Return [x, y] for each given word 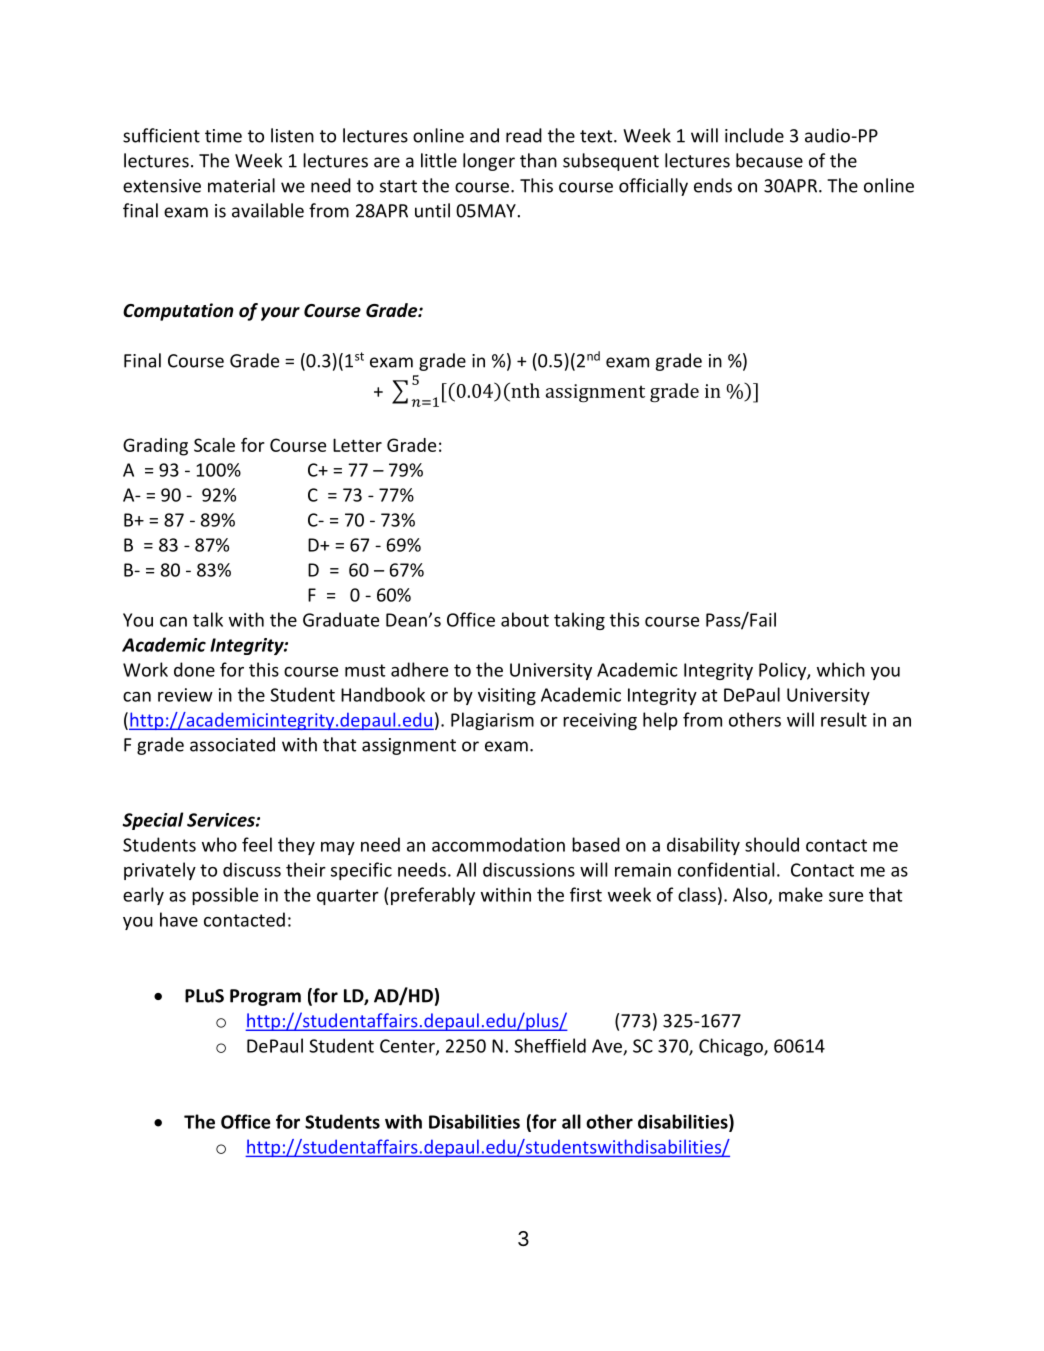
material [241, 185]
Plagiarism [492, 721]
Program [265, 997]
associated [232, 744]
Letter [357, 445]
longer [489, 162]
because [769, 160]
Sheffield [550, 1045]
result [844, 719]
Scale [214, 445]
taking [579, 621]
